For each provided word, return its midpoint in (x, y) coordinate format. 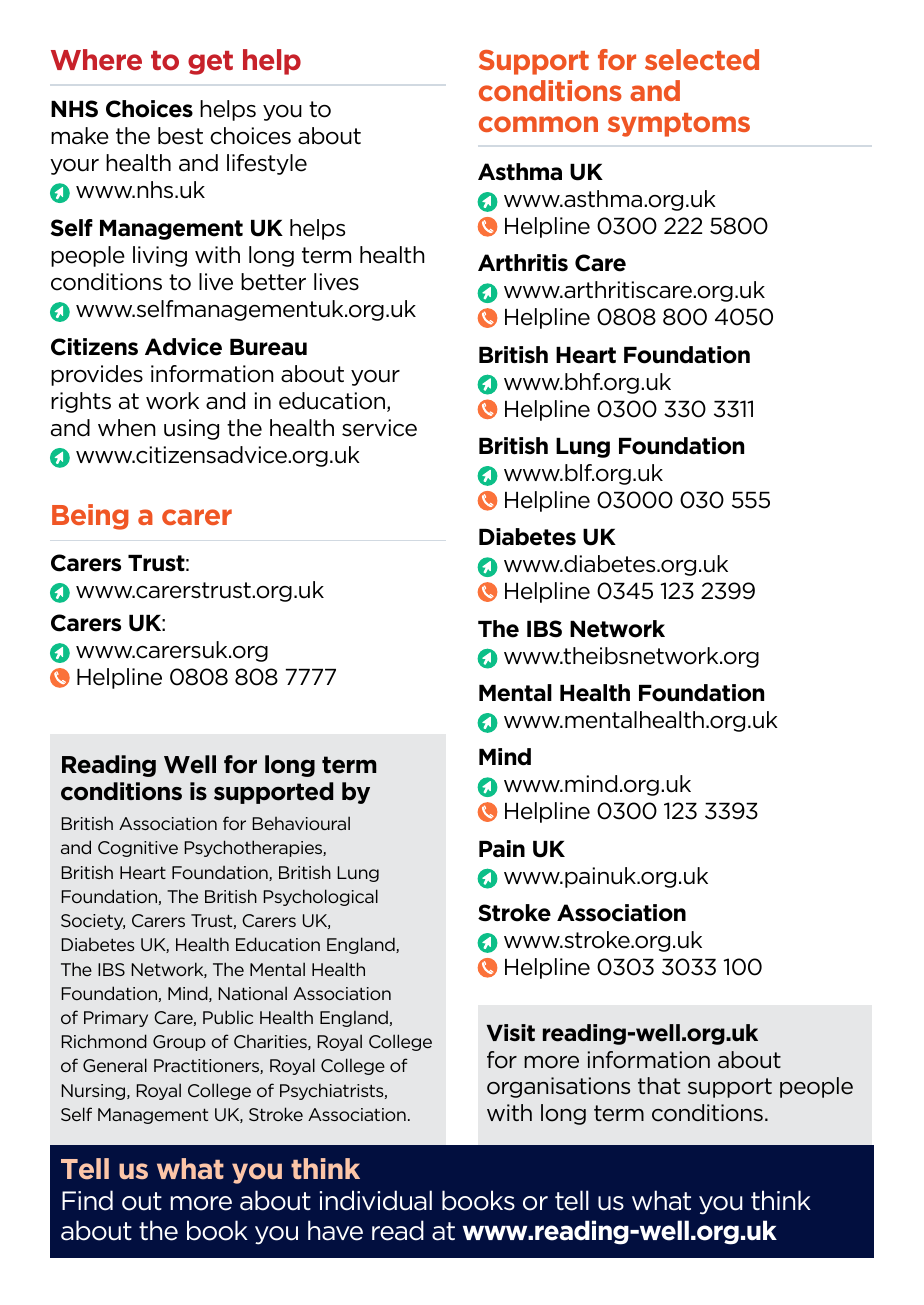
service (379, 428)
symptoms (679, 125)
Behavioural (301, 823)
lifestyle (267, 164)
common (538, 124)
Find (87, 1200)
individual (376, 1200)
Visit (511, 1032)
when (126, 428)
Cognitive (138, 849)
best (180, 136)
